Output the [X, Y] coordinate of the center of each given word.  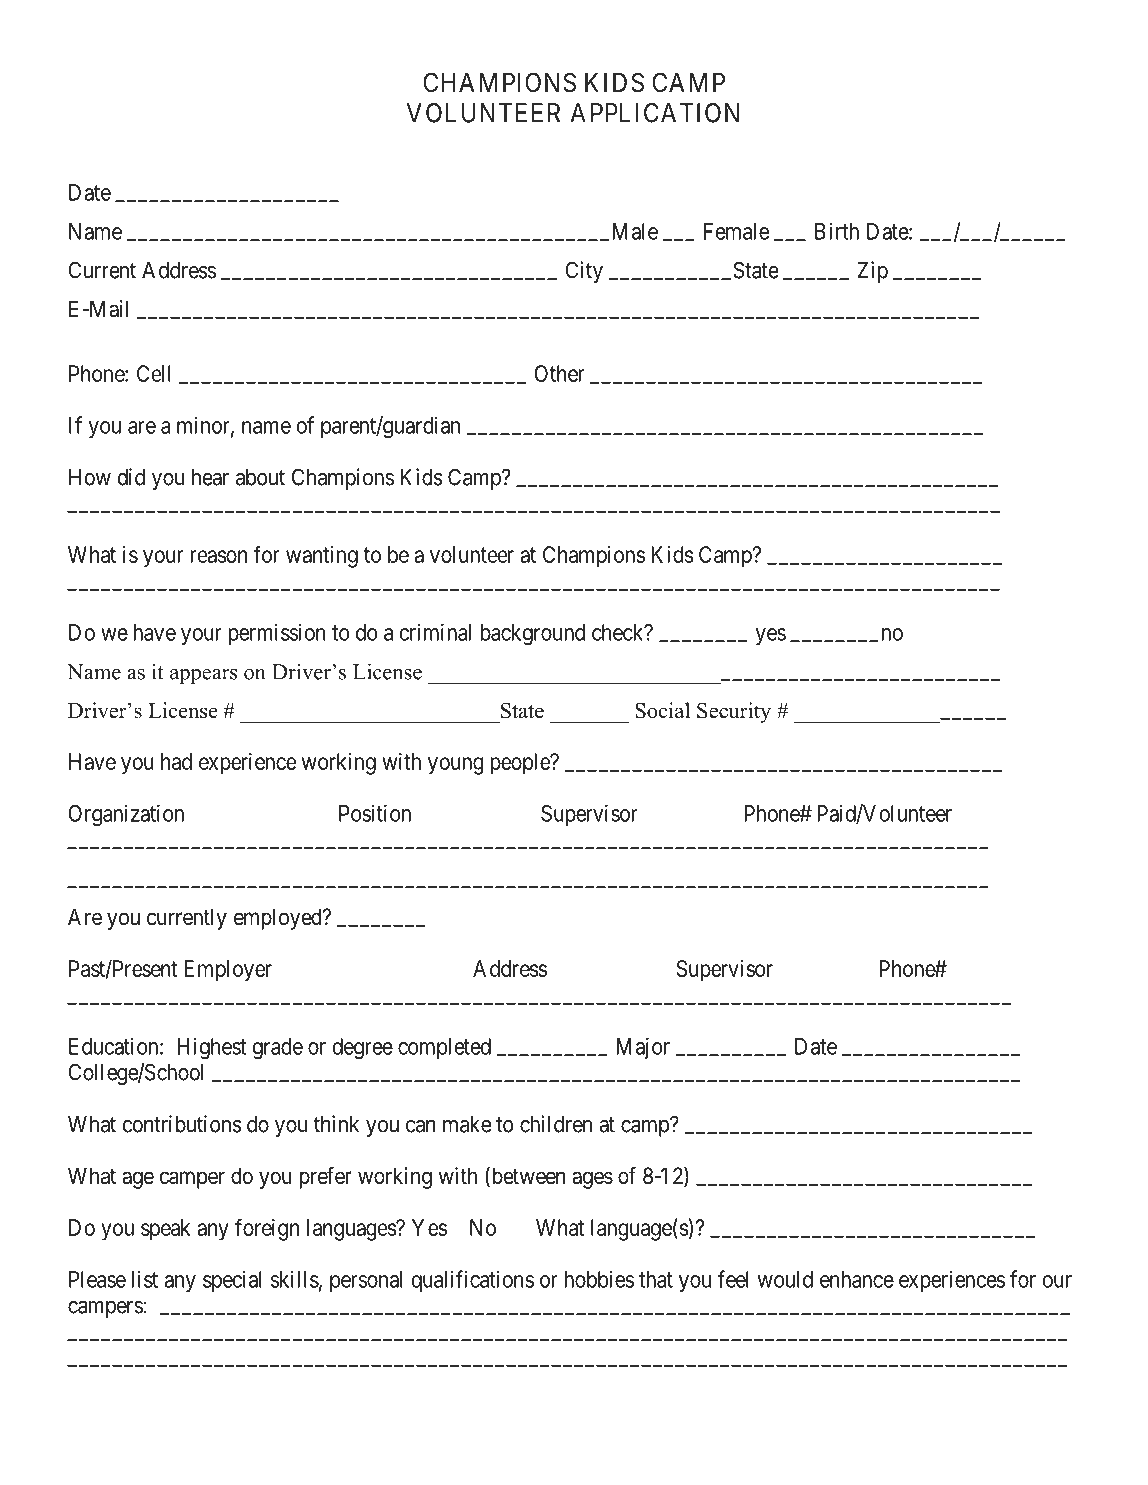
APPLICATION [655, 113]
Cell [154, 373]
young [456, 766]
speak [165, 1230]
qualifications [472, 1281]
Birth [837, 231]
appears [203, 676]
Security [734, 712]
